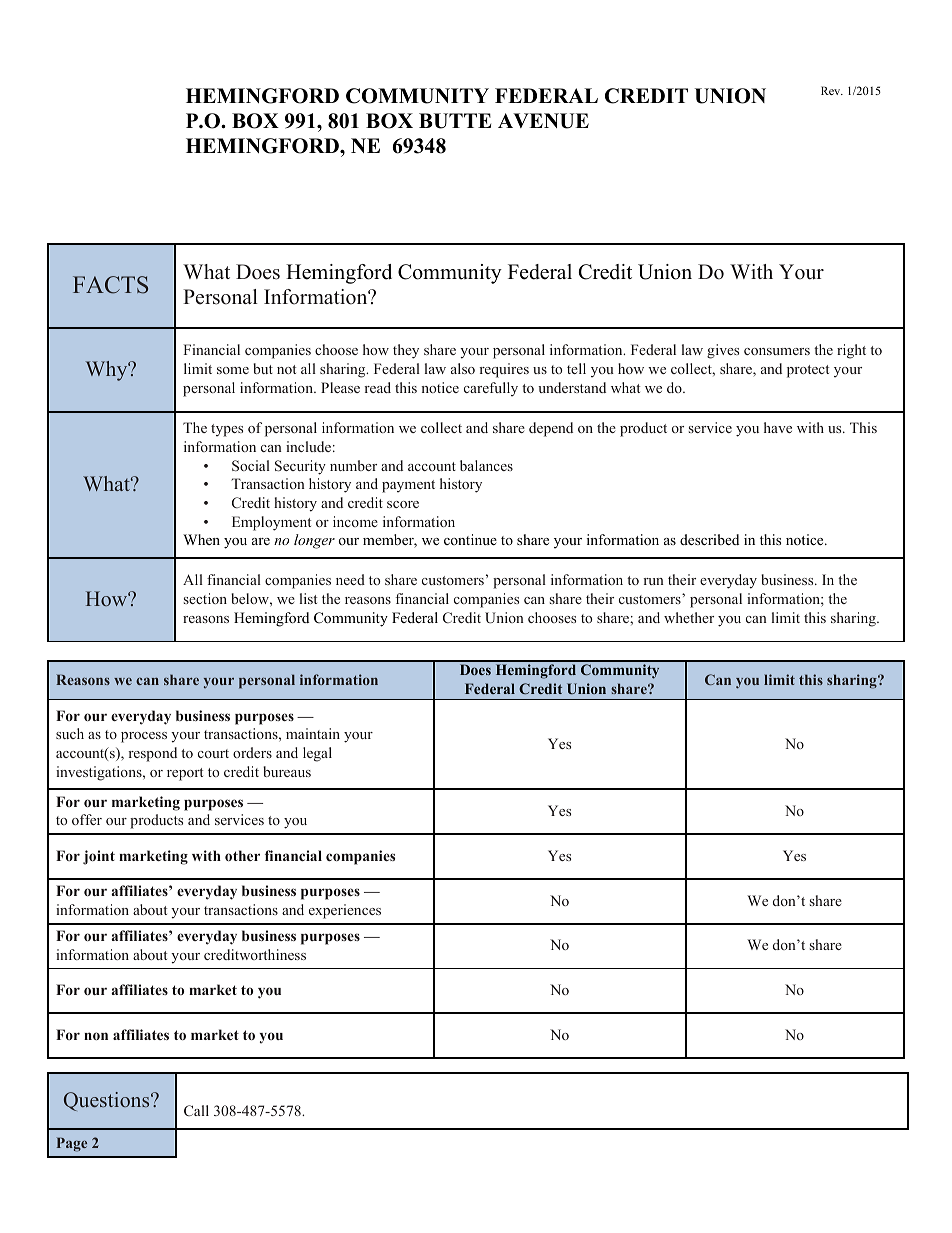  What do you see at coordinates (463, 368) in the page?
I see `also` at bounding box center [463, 368].
